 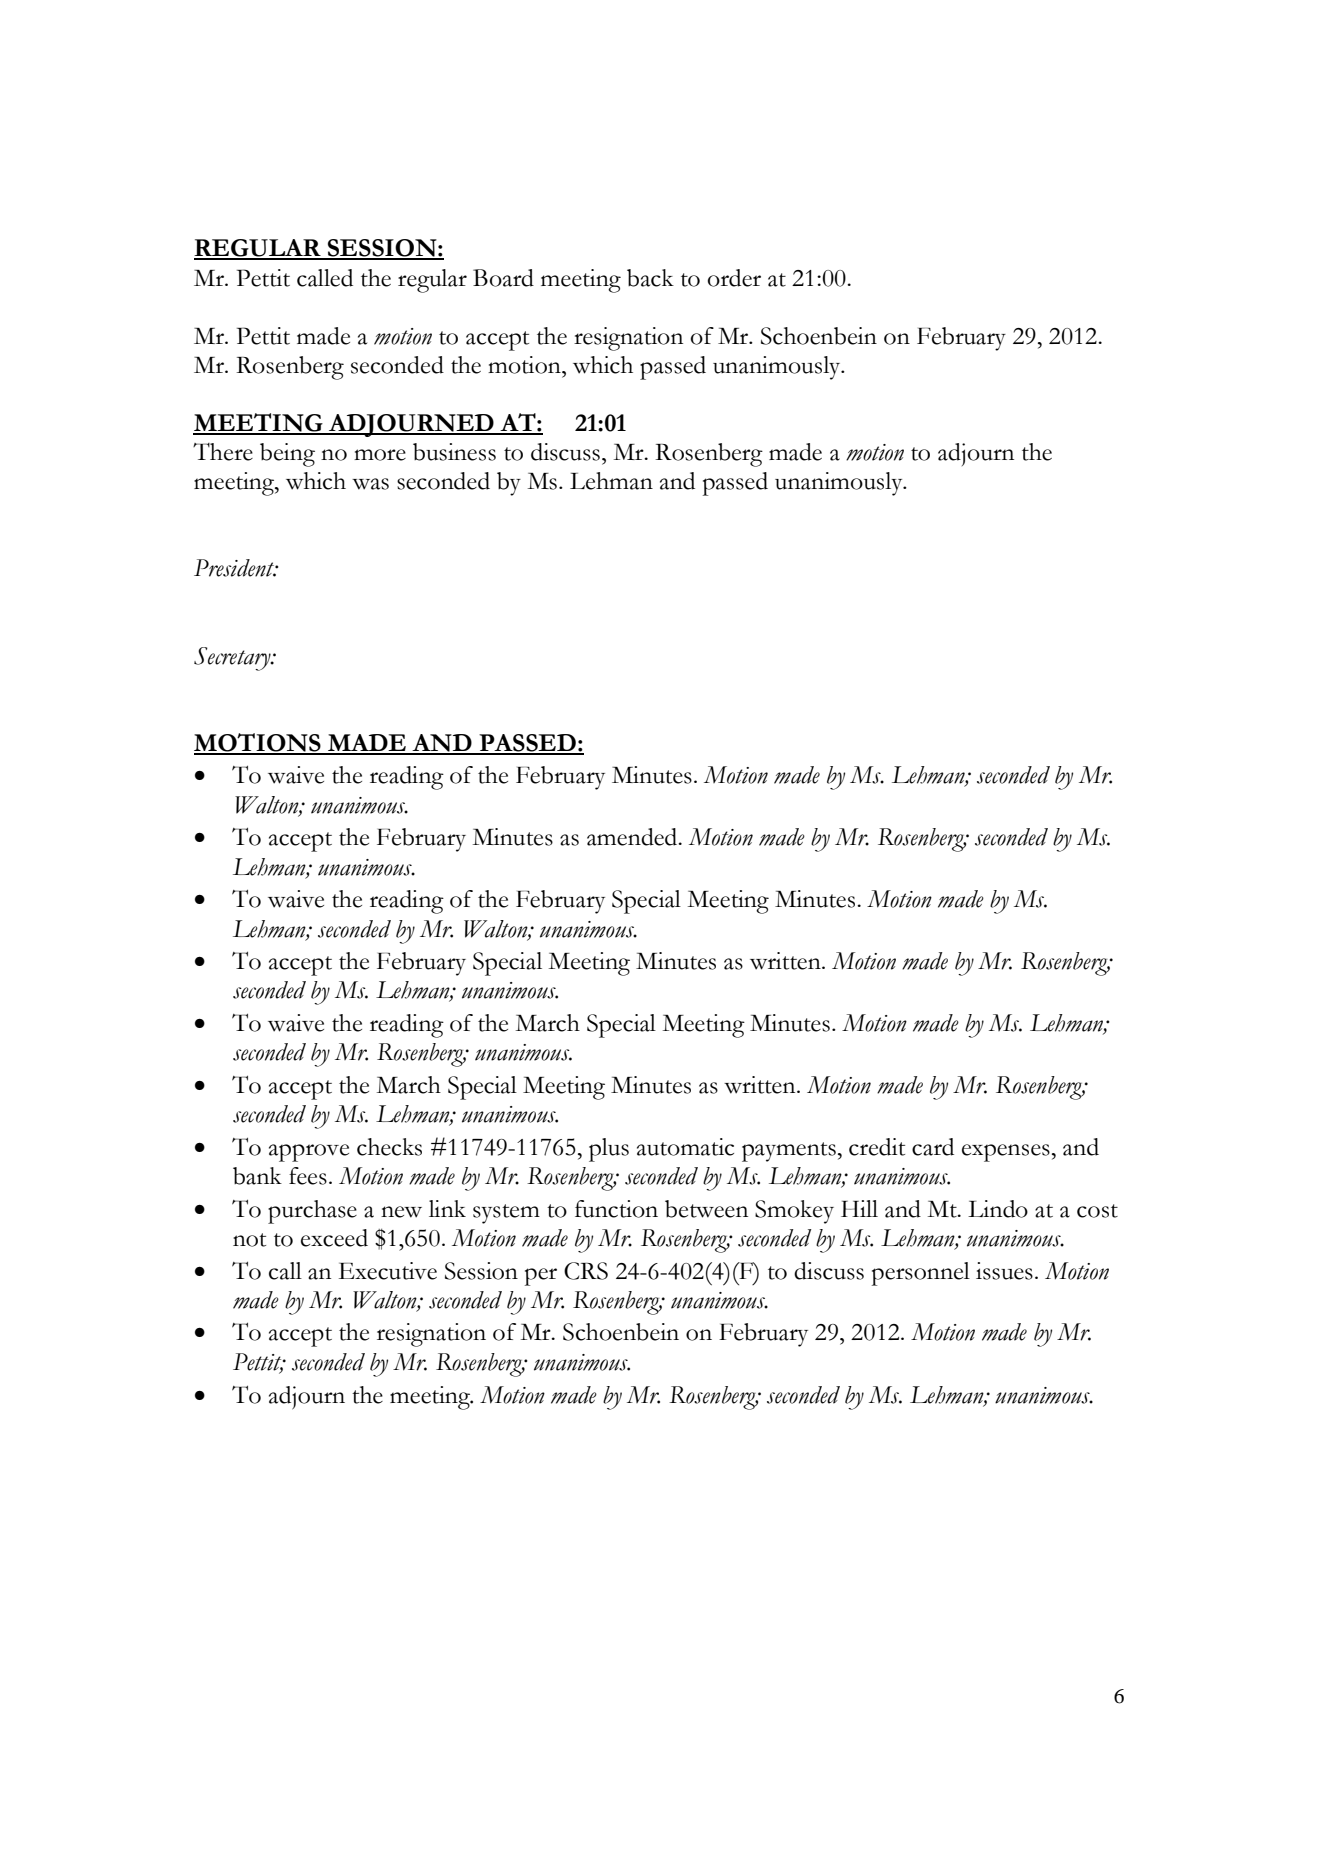 What do you see at coordinates (933, 1147) in the screenshot?
I see `card` at bounding box center [933, 1147].
